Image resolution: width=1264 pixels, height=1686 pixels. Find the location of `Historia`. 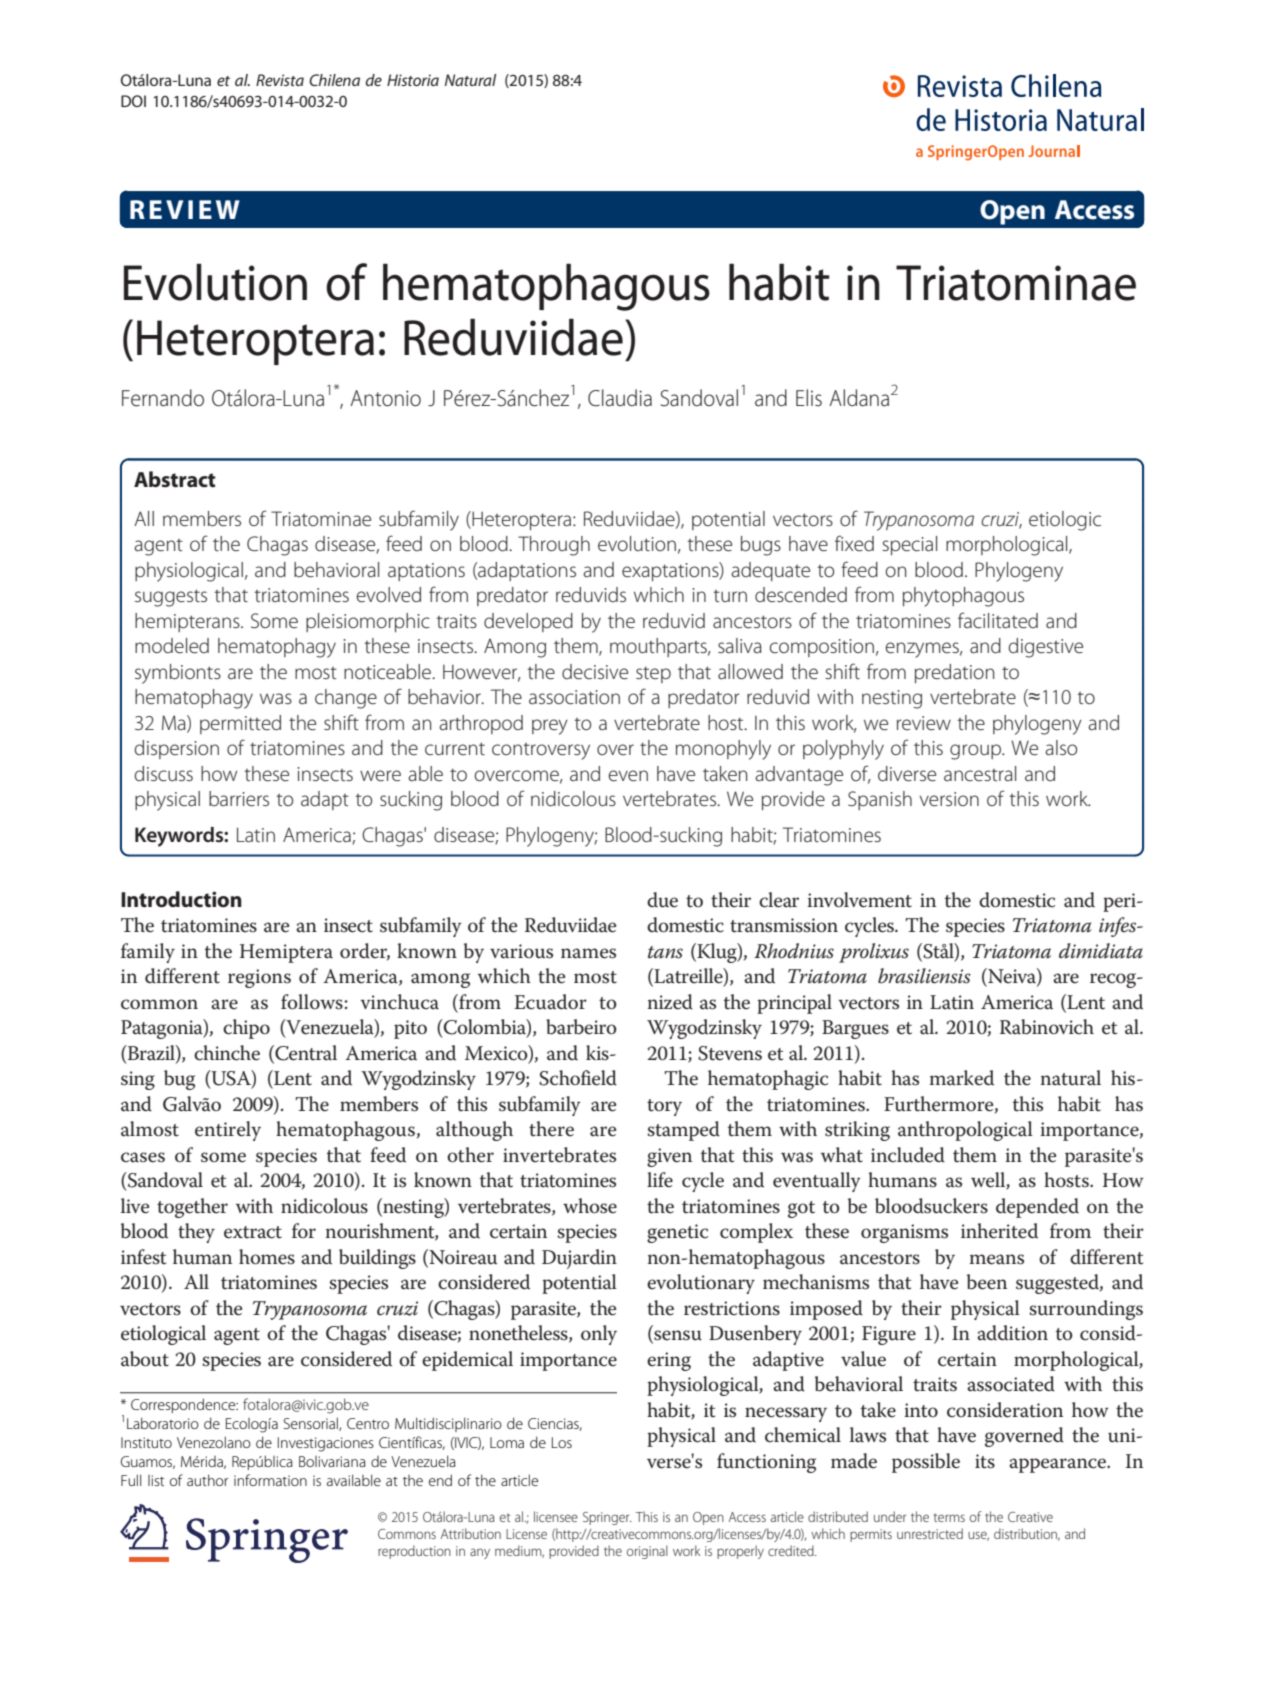

Historia is located at coordinates (413, 80).
